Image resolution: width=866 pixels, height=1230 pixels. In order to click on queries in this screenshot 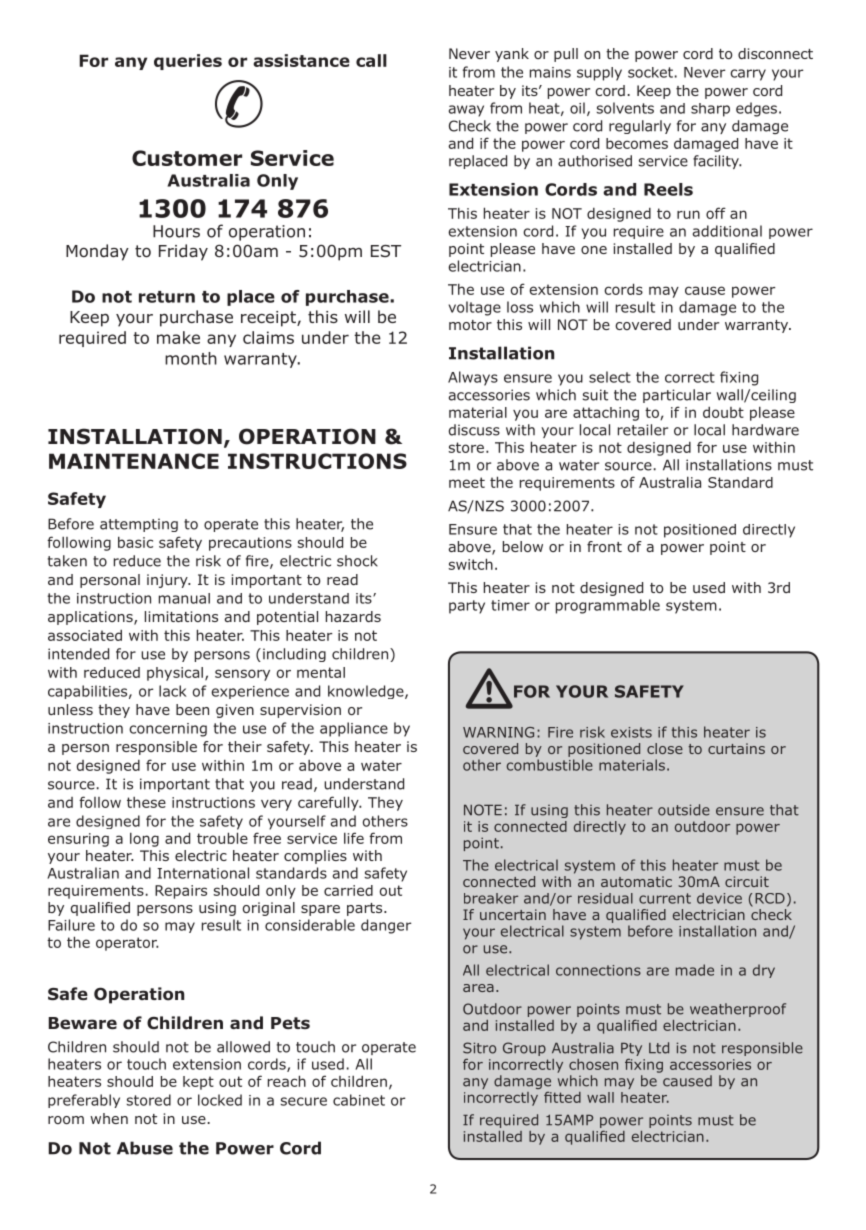, I will do `click(188, 62)`.
